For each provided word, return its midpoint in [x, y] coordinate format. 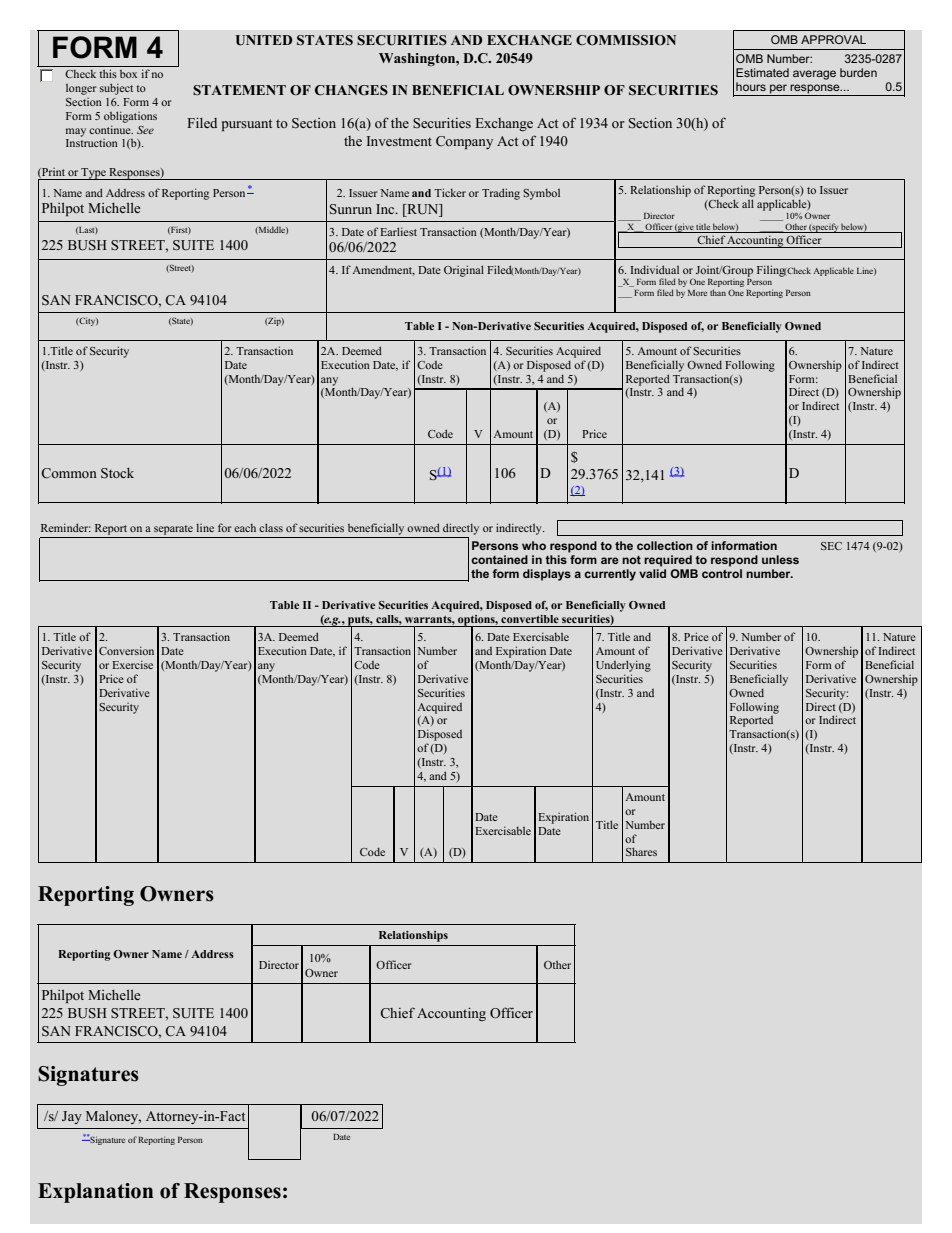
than [718, 292]
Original [464, 271]
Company [464, 142]
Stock [117, 473]
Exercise [132, 664]
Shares [641, 851]
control [722, 572]
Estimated [762, 72]
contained [499, 559]
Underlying [623, 666]
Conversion [126, 650]
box [128, 74]
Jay [72, 1117]
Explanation [95, 1193]
